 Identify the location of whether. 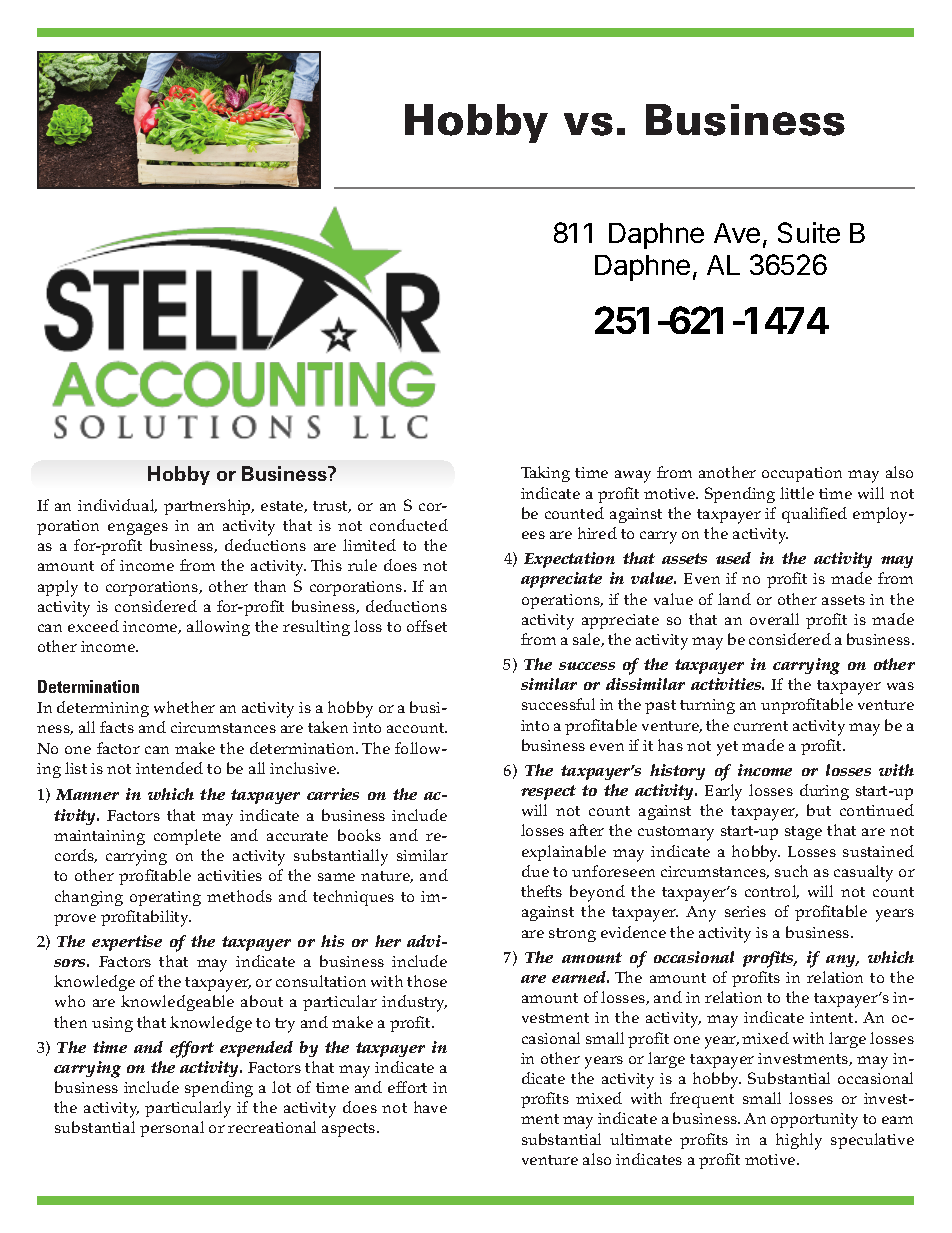
(184, 707).
